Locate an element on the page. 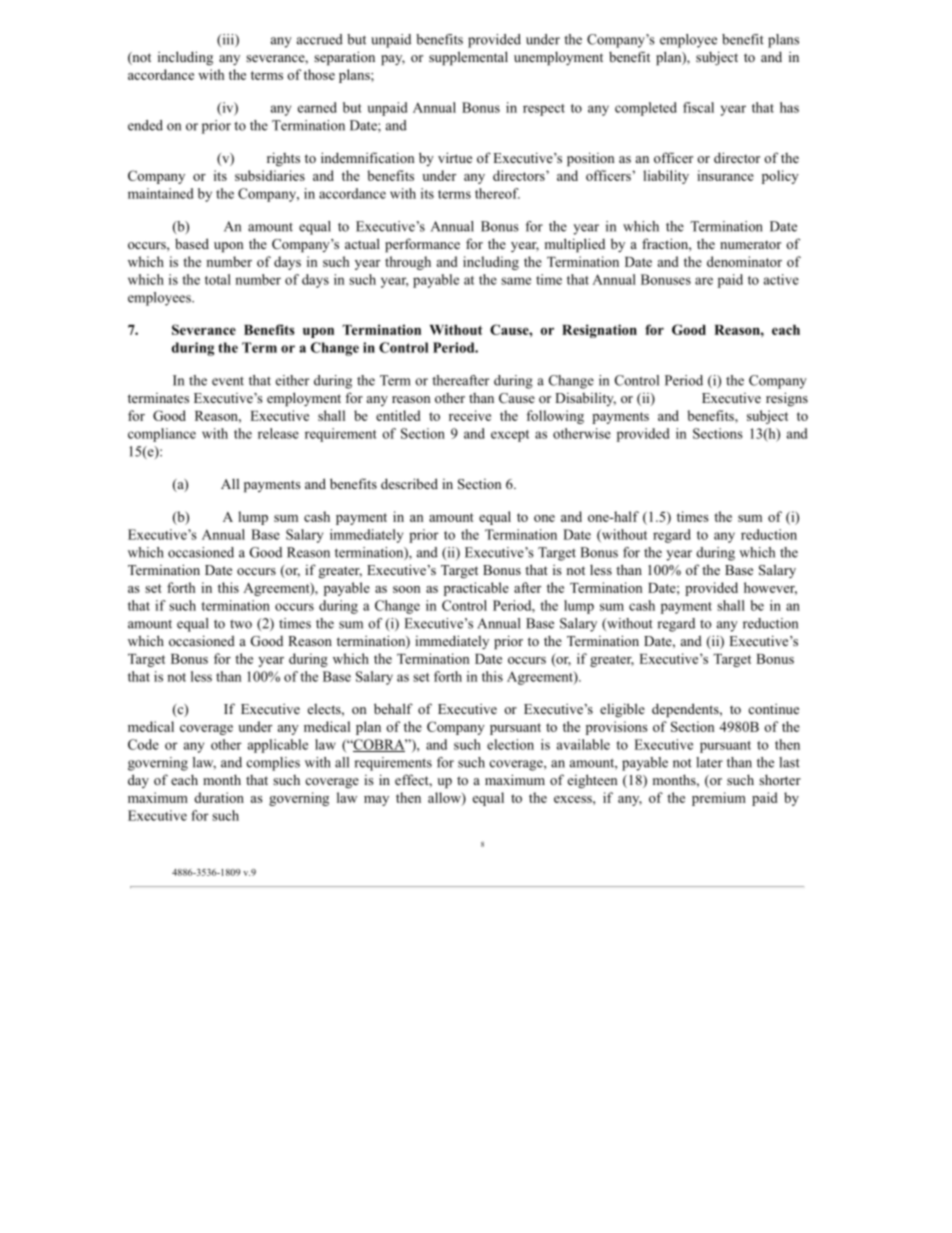 Image resolution: width=952 pixels, height=1233 pixels. supplemental is located at coordinates (468, 58).
